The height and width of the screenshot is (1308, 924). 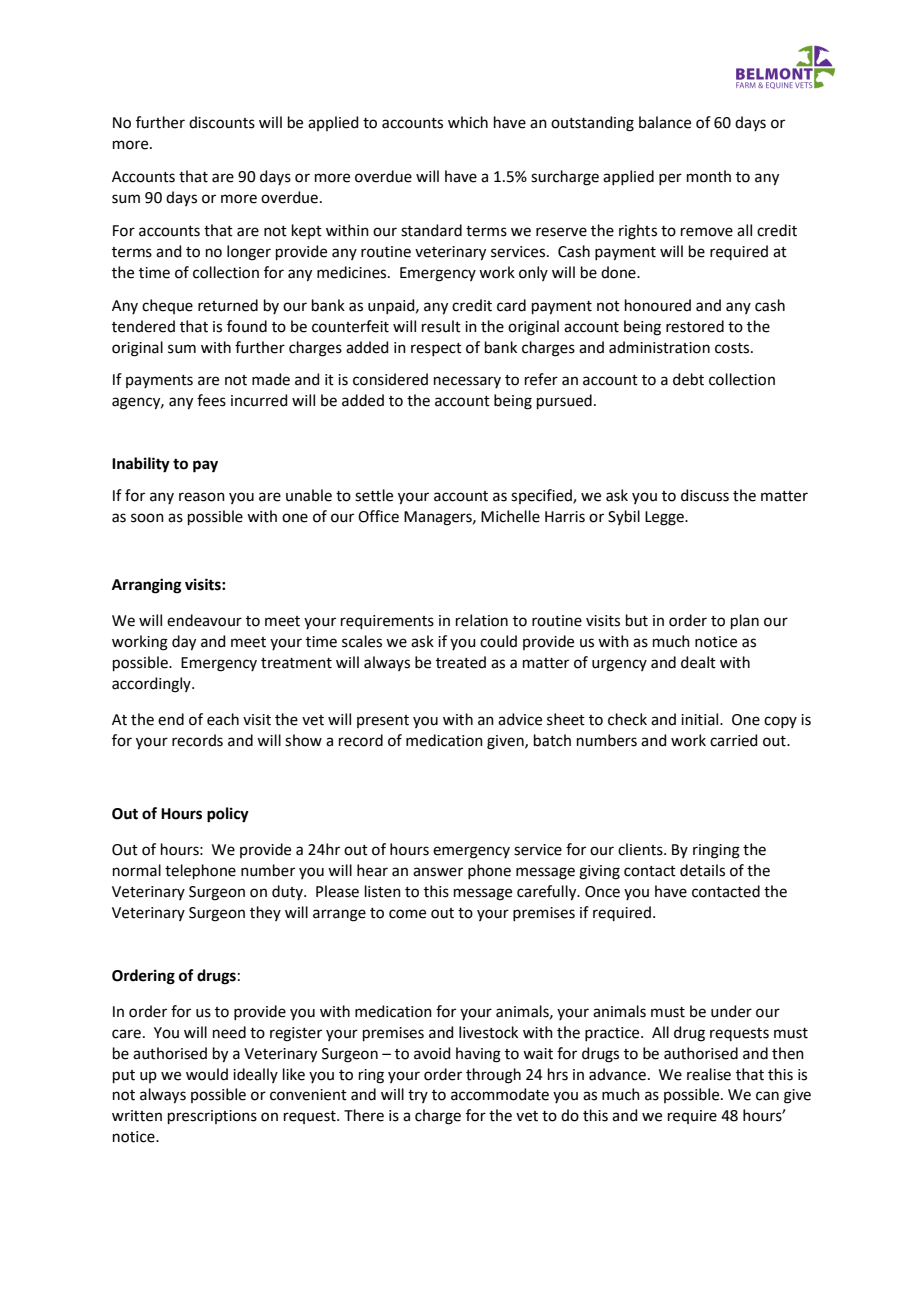 I want to click on which, so click(x=468, y=122).
